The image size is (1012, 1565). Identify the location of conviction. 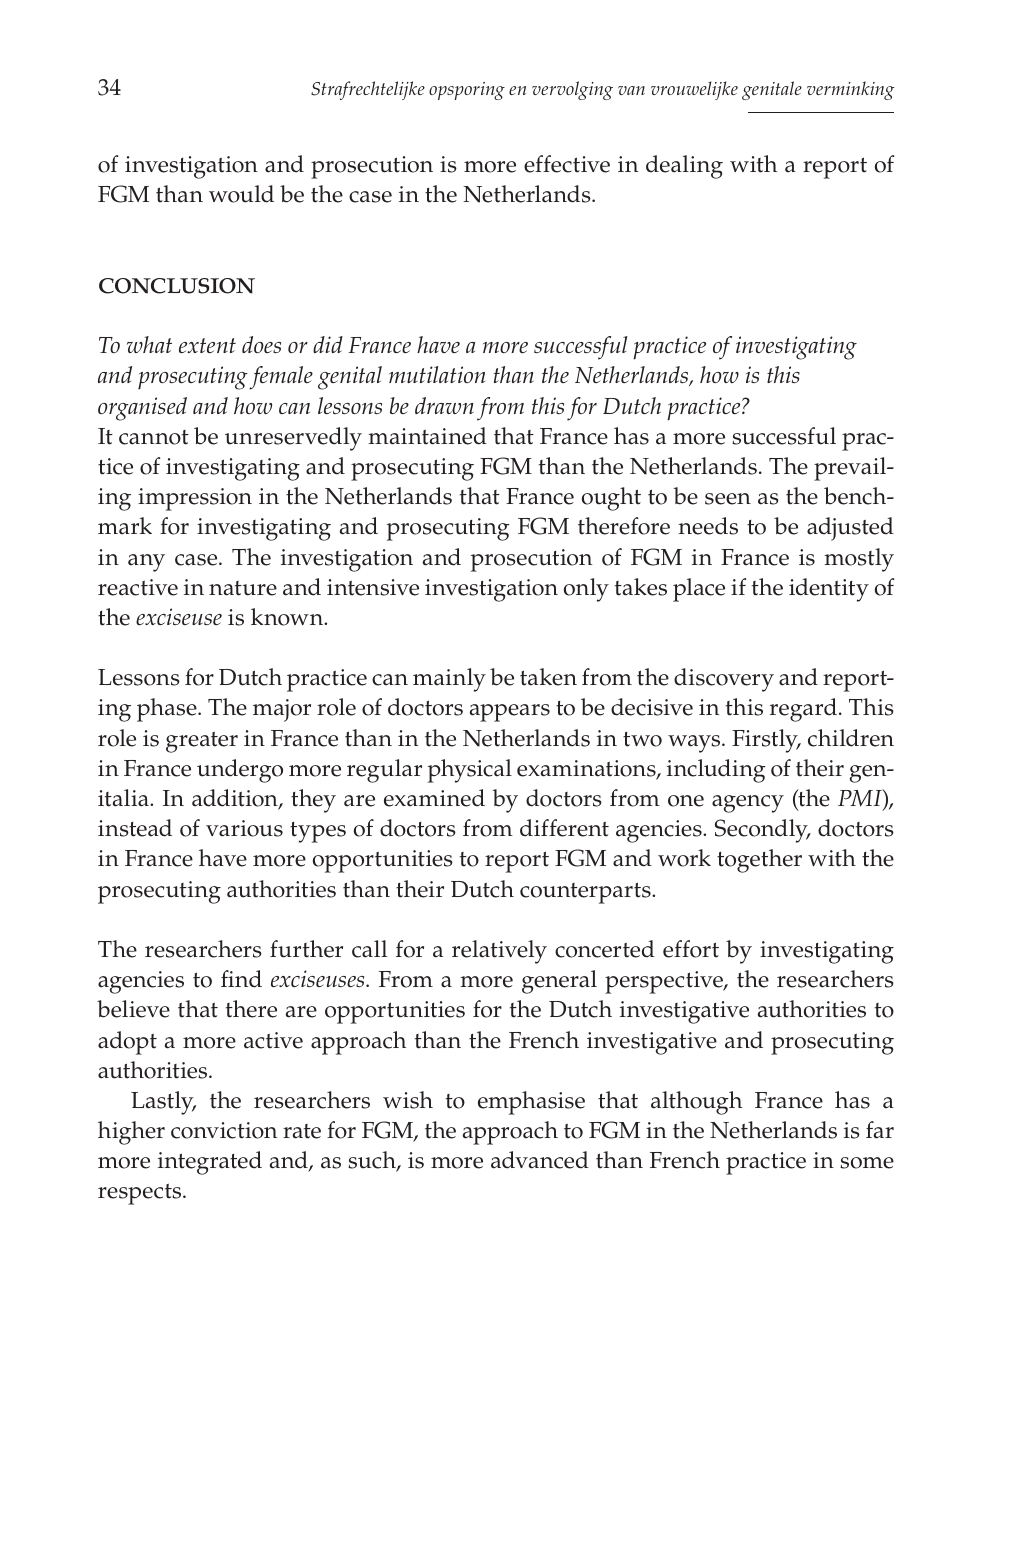
(224, 1130).
